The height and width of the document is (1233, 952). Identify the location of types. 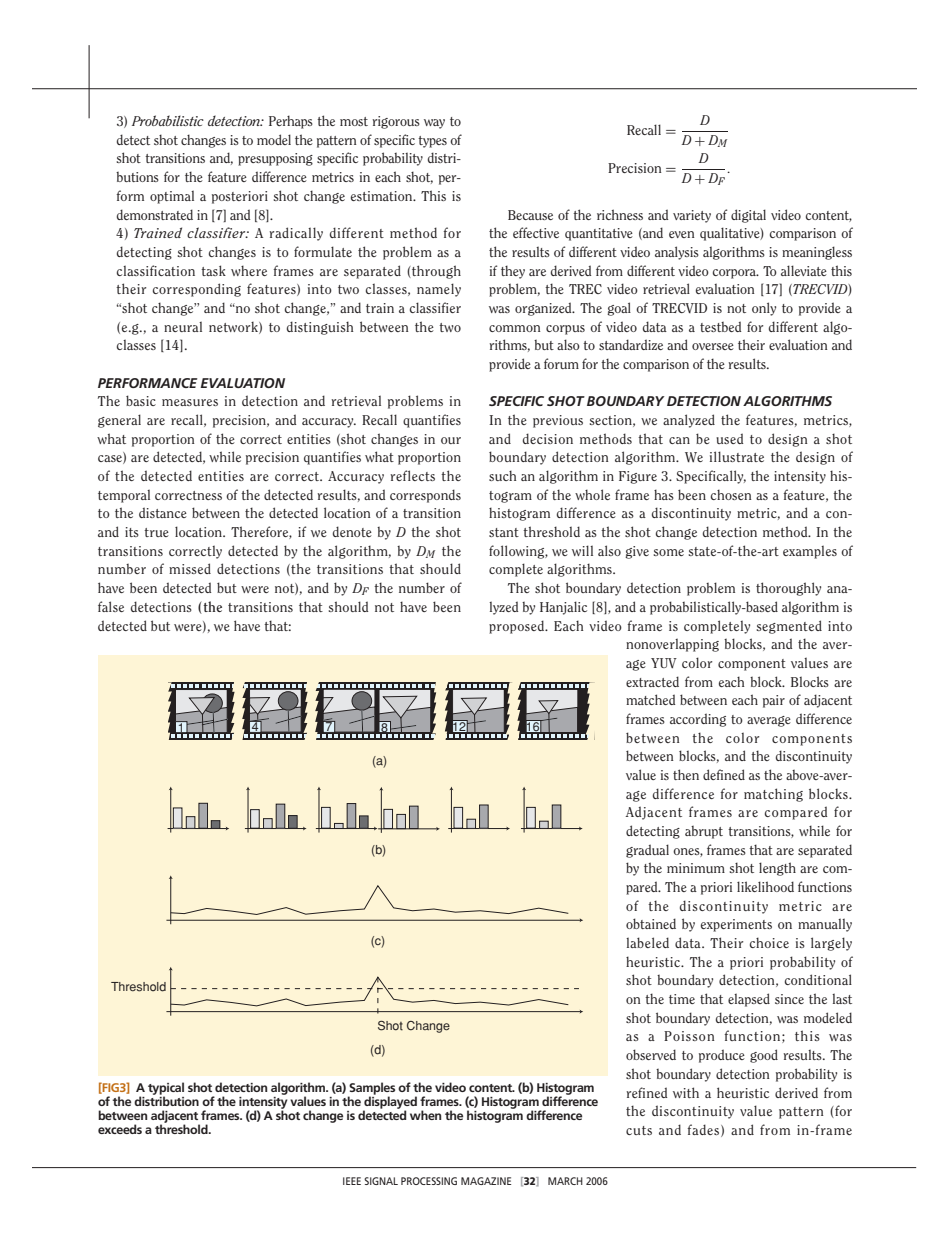
(432, 142).
